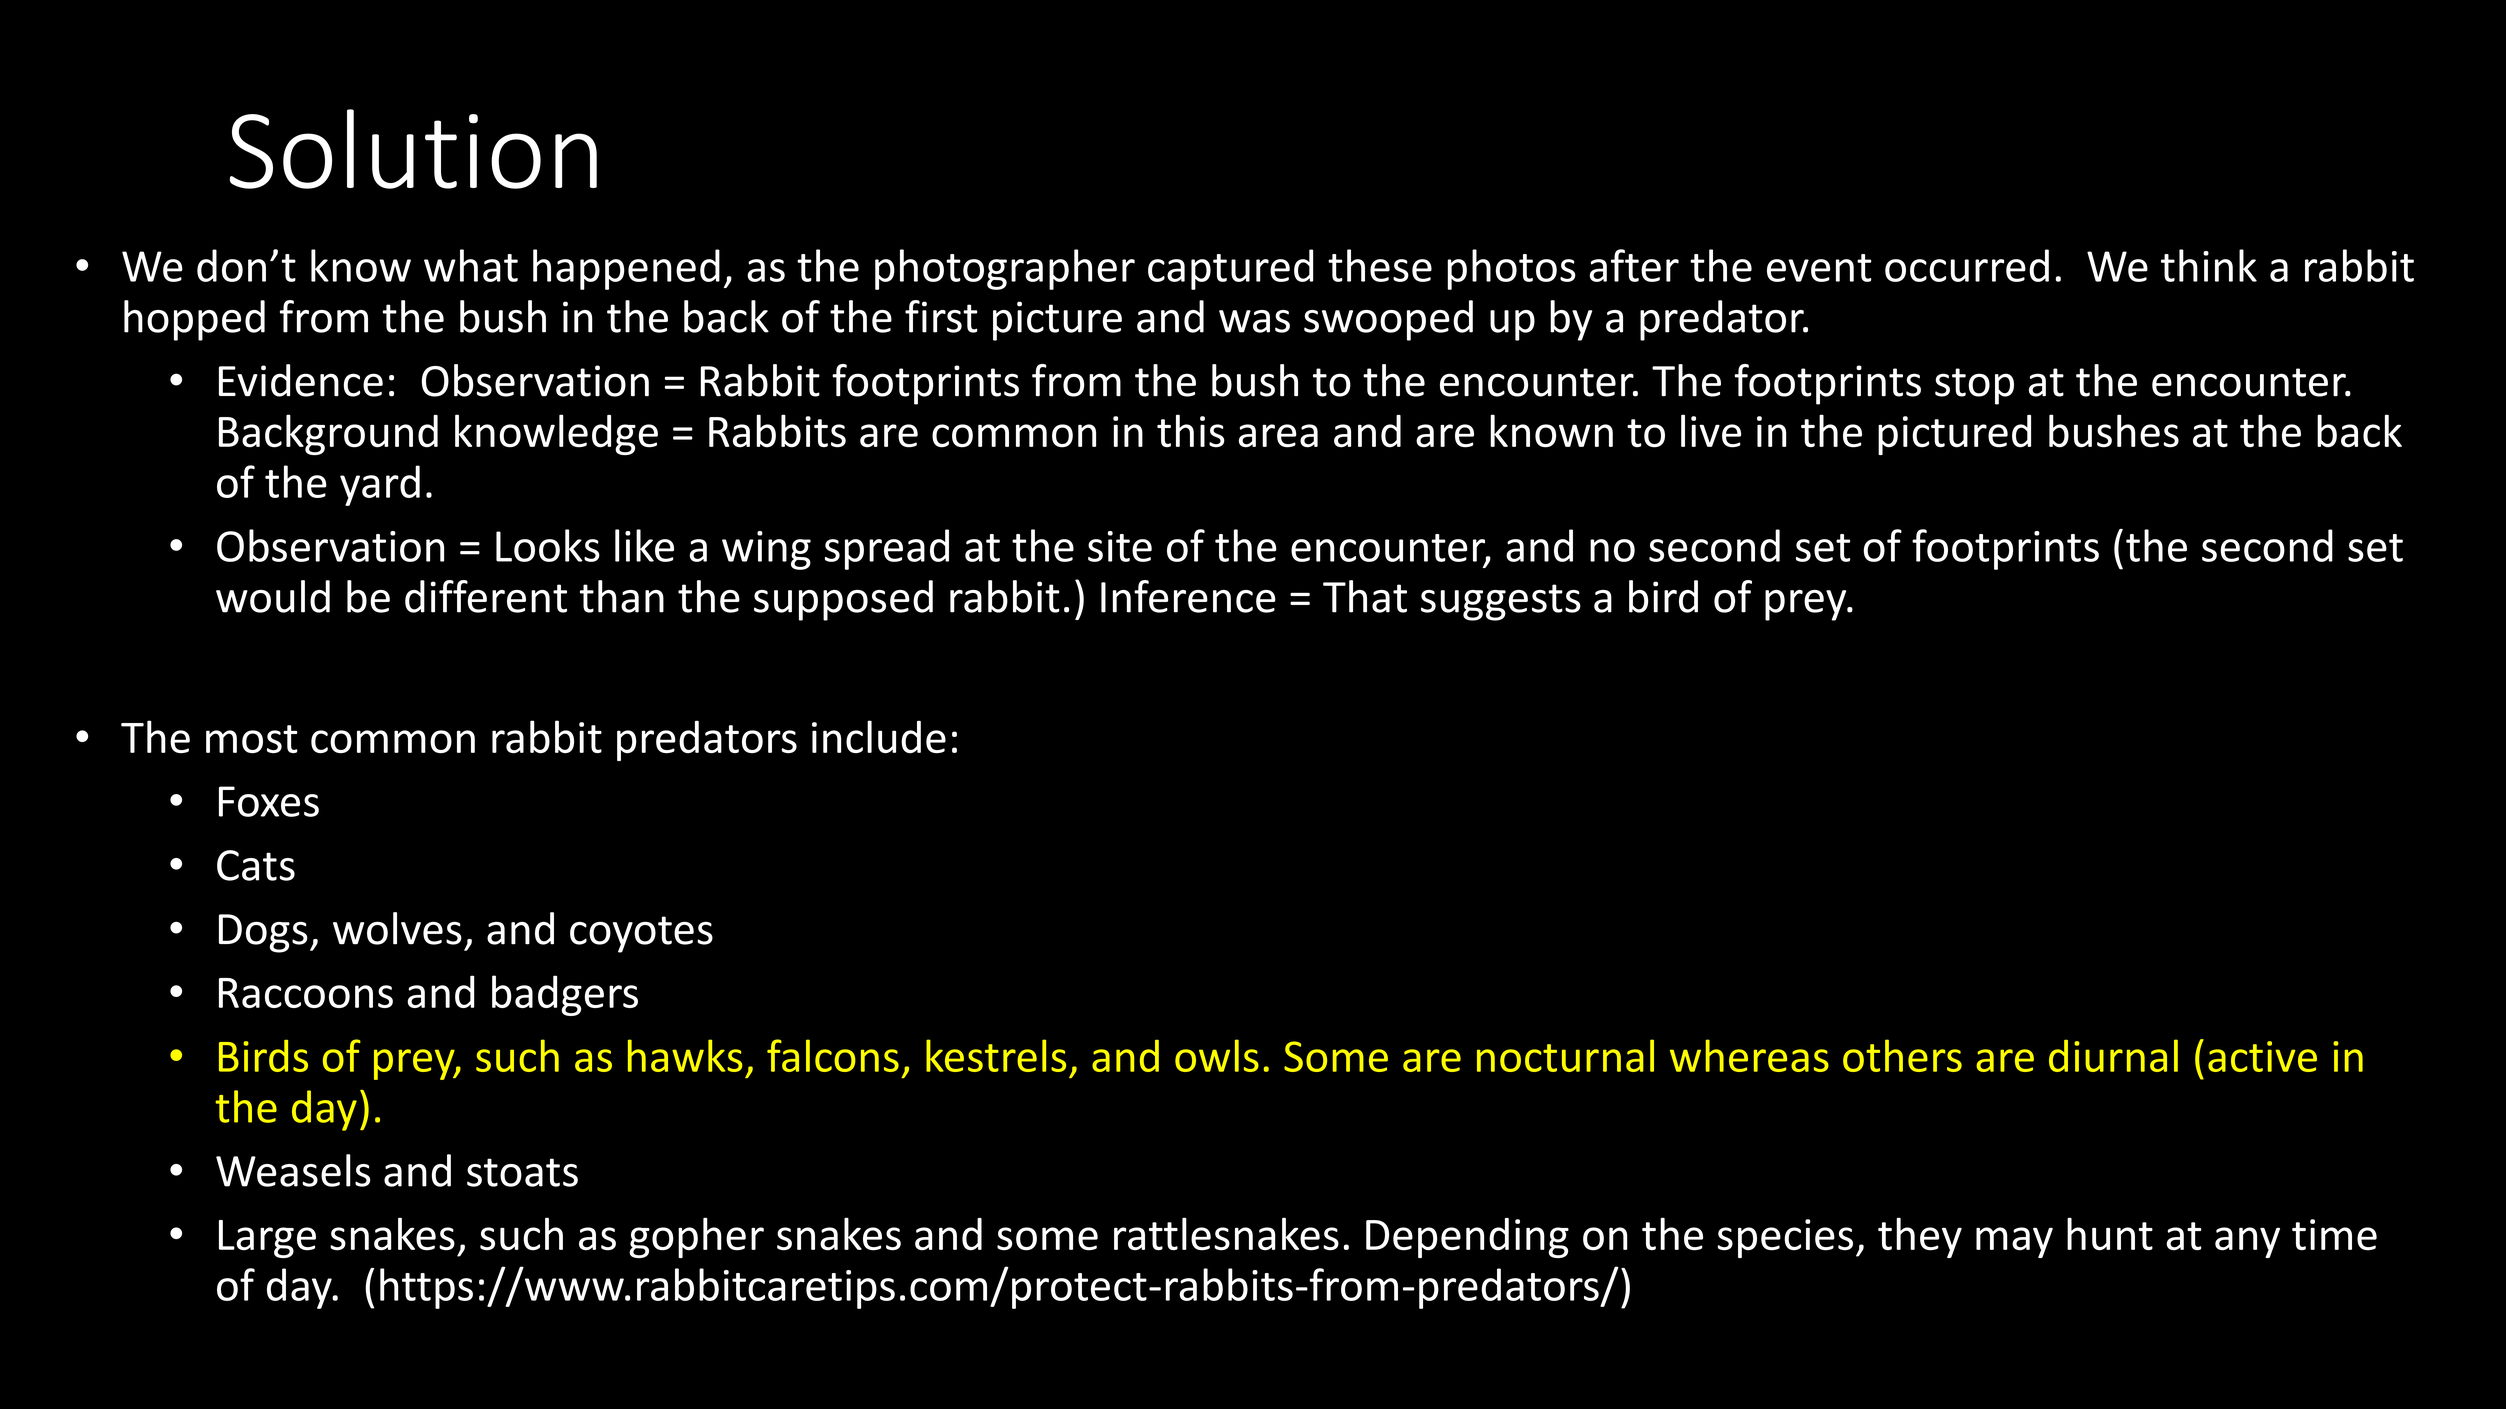  I want to click on hunt, so click(2110, 1234).
